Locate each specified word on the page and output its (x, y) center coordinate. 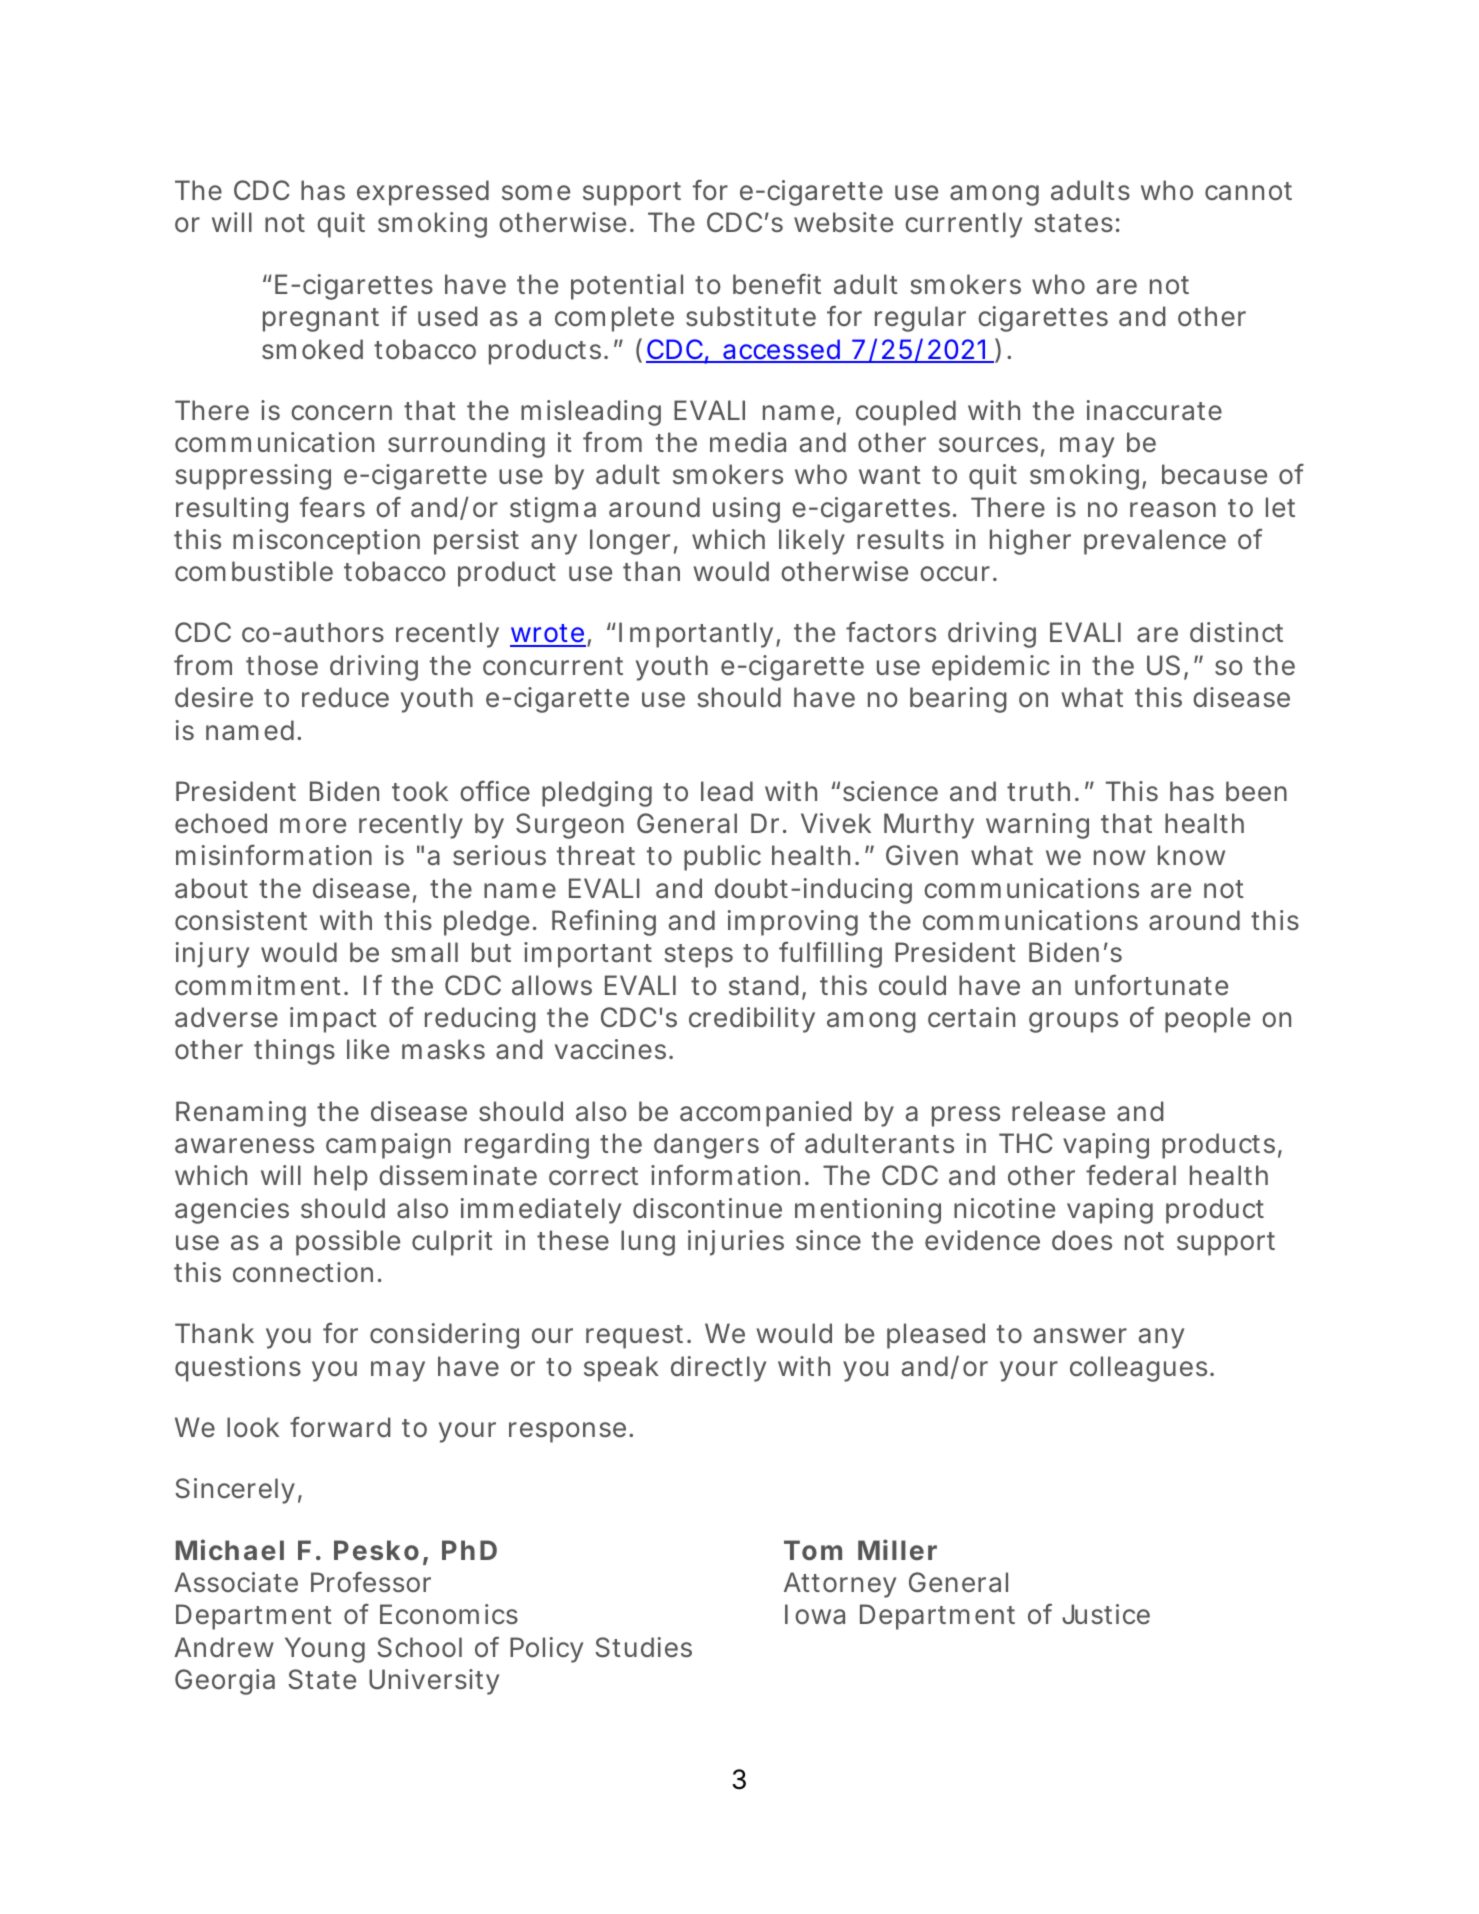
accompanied (765, 1114)
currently (963, 225)
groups (1073, 1022)
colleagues (1142, 1369)
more (313, 826)
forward (340, 1427)
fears (332, 507)
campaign (388, 1146)
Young (325, 1650)
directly (718, 1369)
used (447, 316)
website (843, 222)
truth (1043, 791)
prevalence (1155, 542)
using (746, 510)
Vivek (836, 823)
